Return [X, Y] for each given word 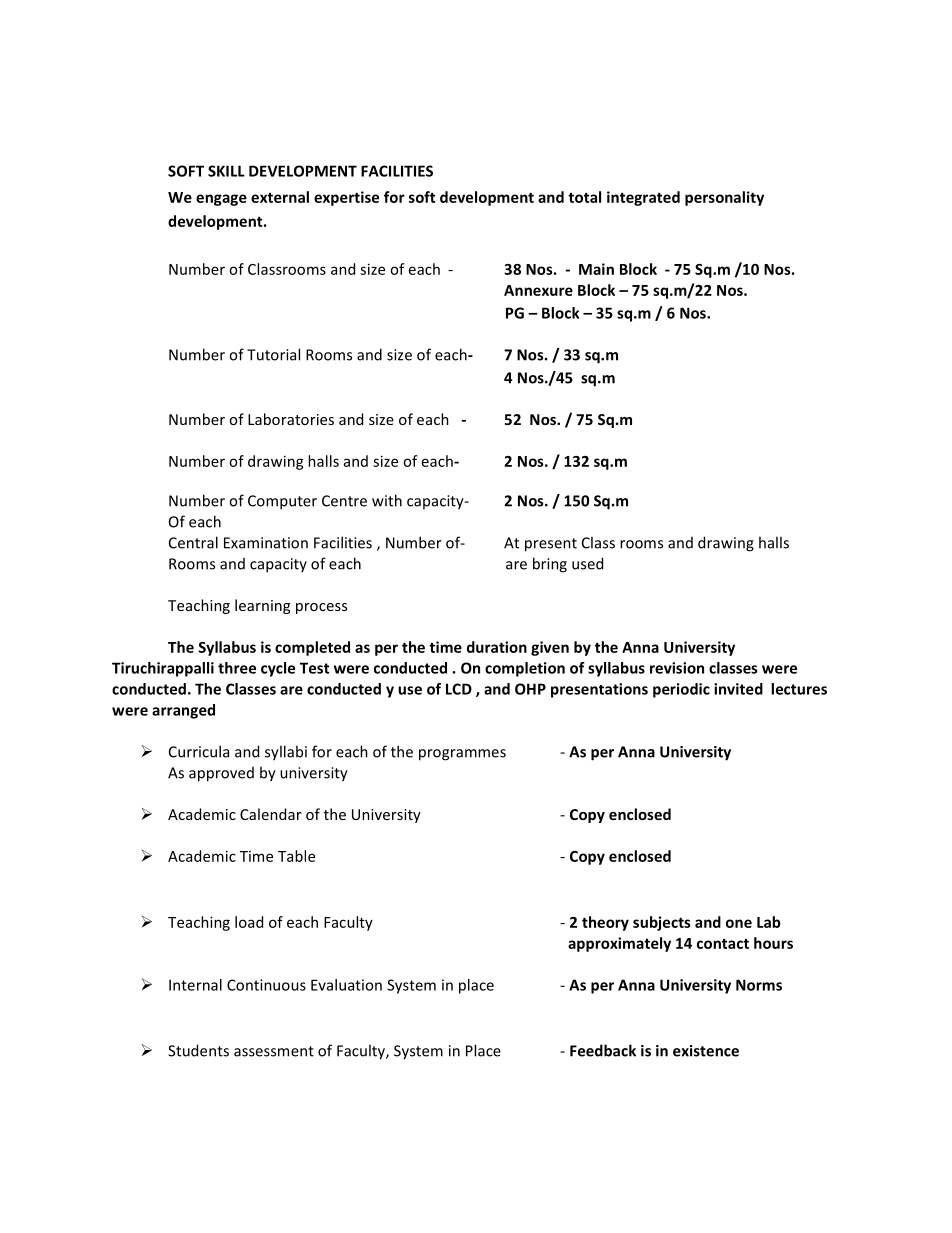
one [739, 923]
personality [724, 198]
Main [596, 269]
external [280, 197]
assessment [274, 1051]
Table [296, 856]
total [584, 197]
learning [262, 606]
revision [677, 668]
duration [497, 647]
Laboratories [291, 419]
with [387, 500]
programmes [462, 755]
